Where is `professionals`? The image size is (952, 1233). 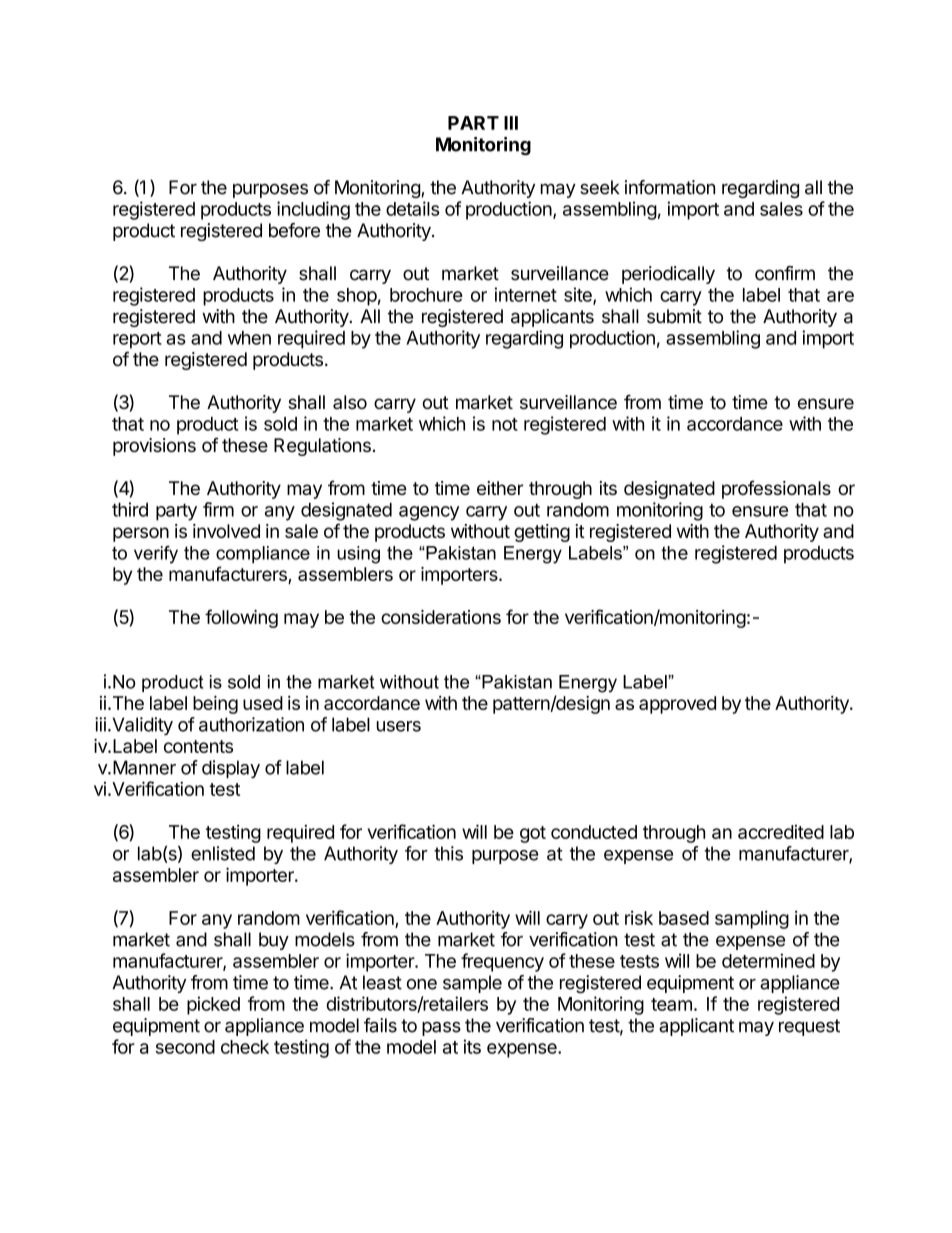 professionals is located at coordinates (776, 489).
